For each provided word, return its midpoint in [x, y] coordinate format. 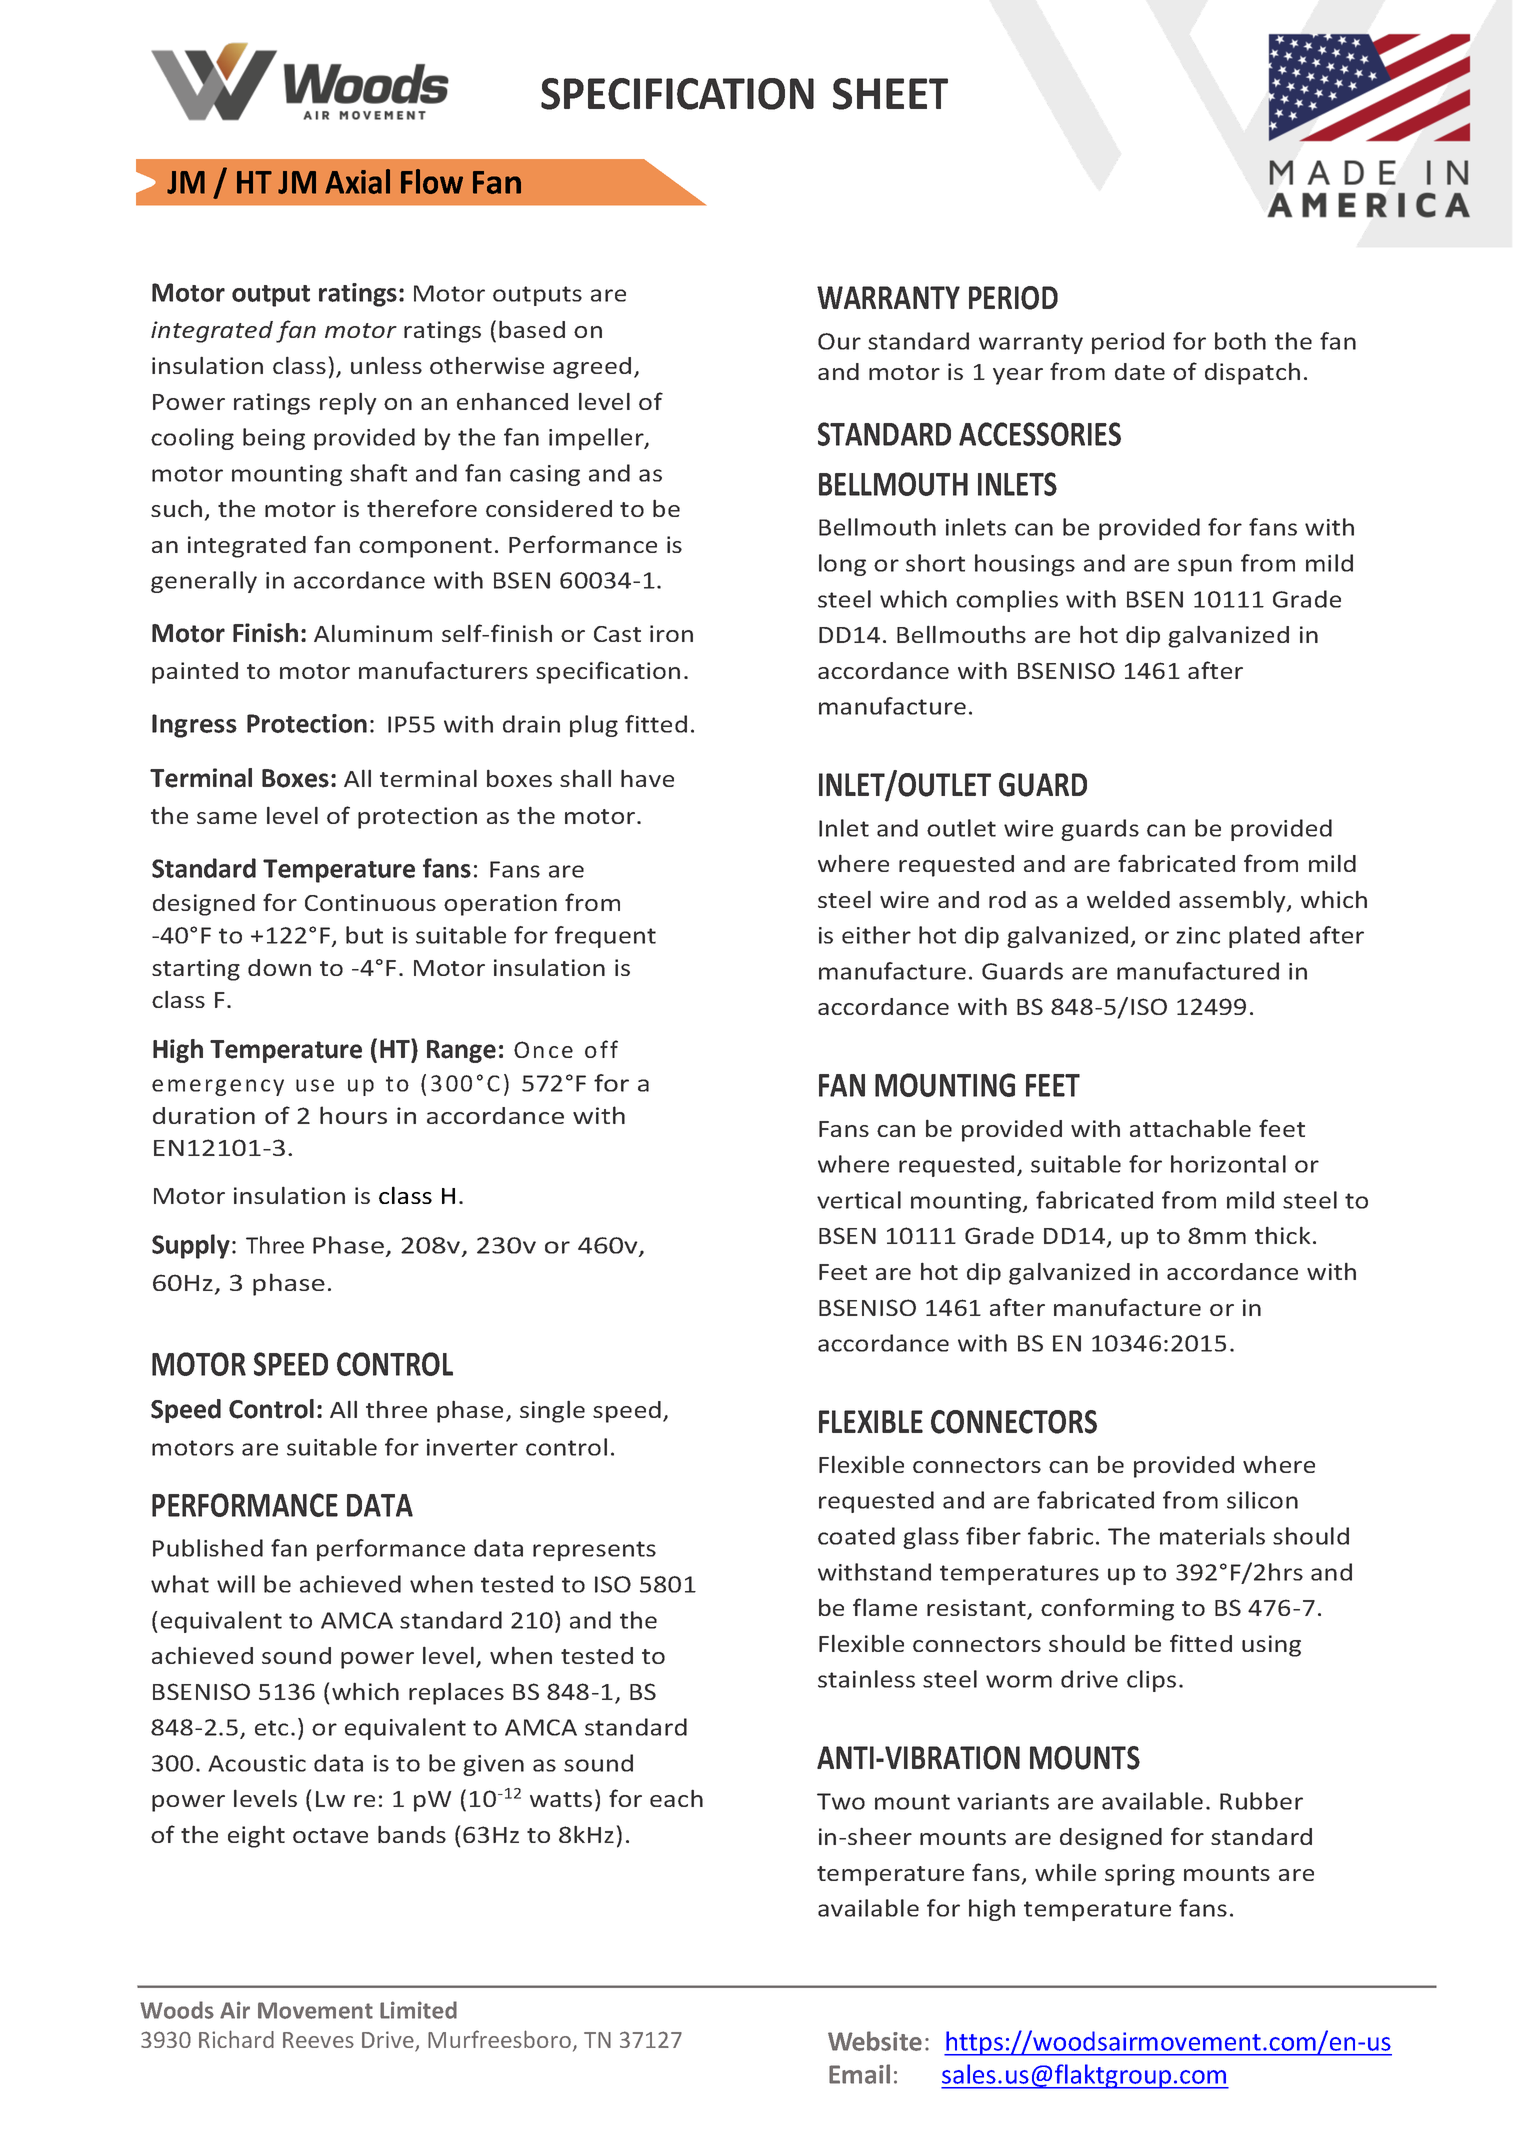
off [601, 1049]
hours [353, 1115]
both [1240, 341]
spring [1140, 1875]
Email [859, 2074]
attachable [1190, 1128]
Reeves [318, 2040]
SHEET [890, 94]
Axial [357, 181]
